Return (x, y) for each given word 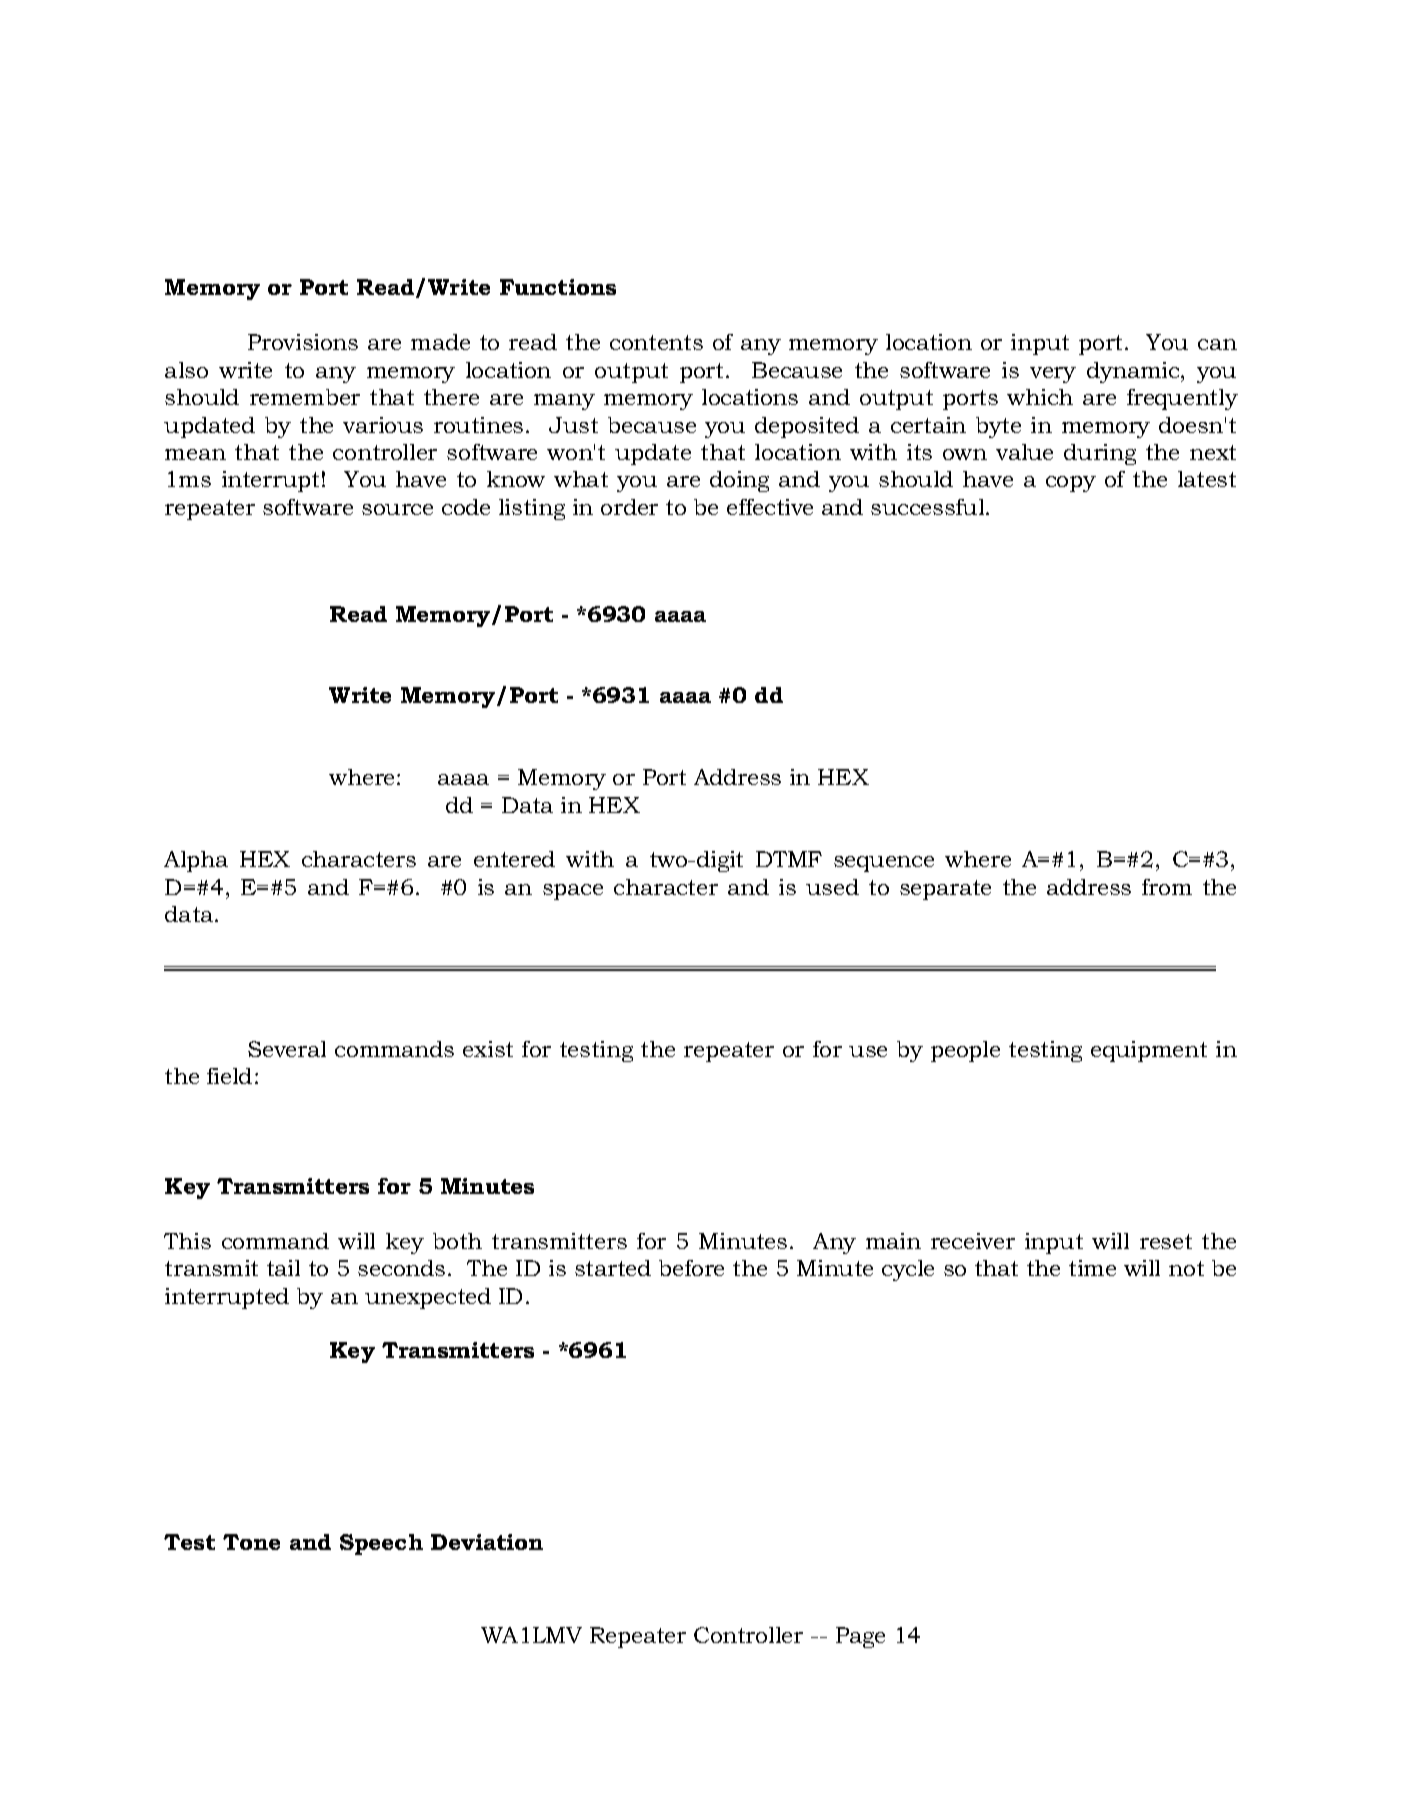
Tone (251, 1542)
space (573, 892)
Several (287, 1049)
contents (656, 342)
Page (860, 1637)
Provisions (303, 342)
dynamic (1134, 372)
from (1167, 887)
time (1092, 1268)
